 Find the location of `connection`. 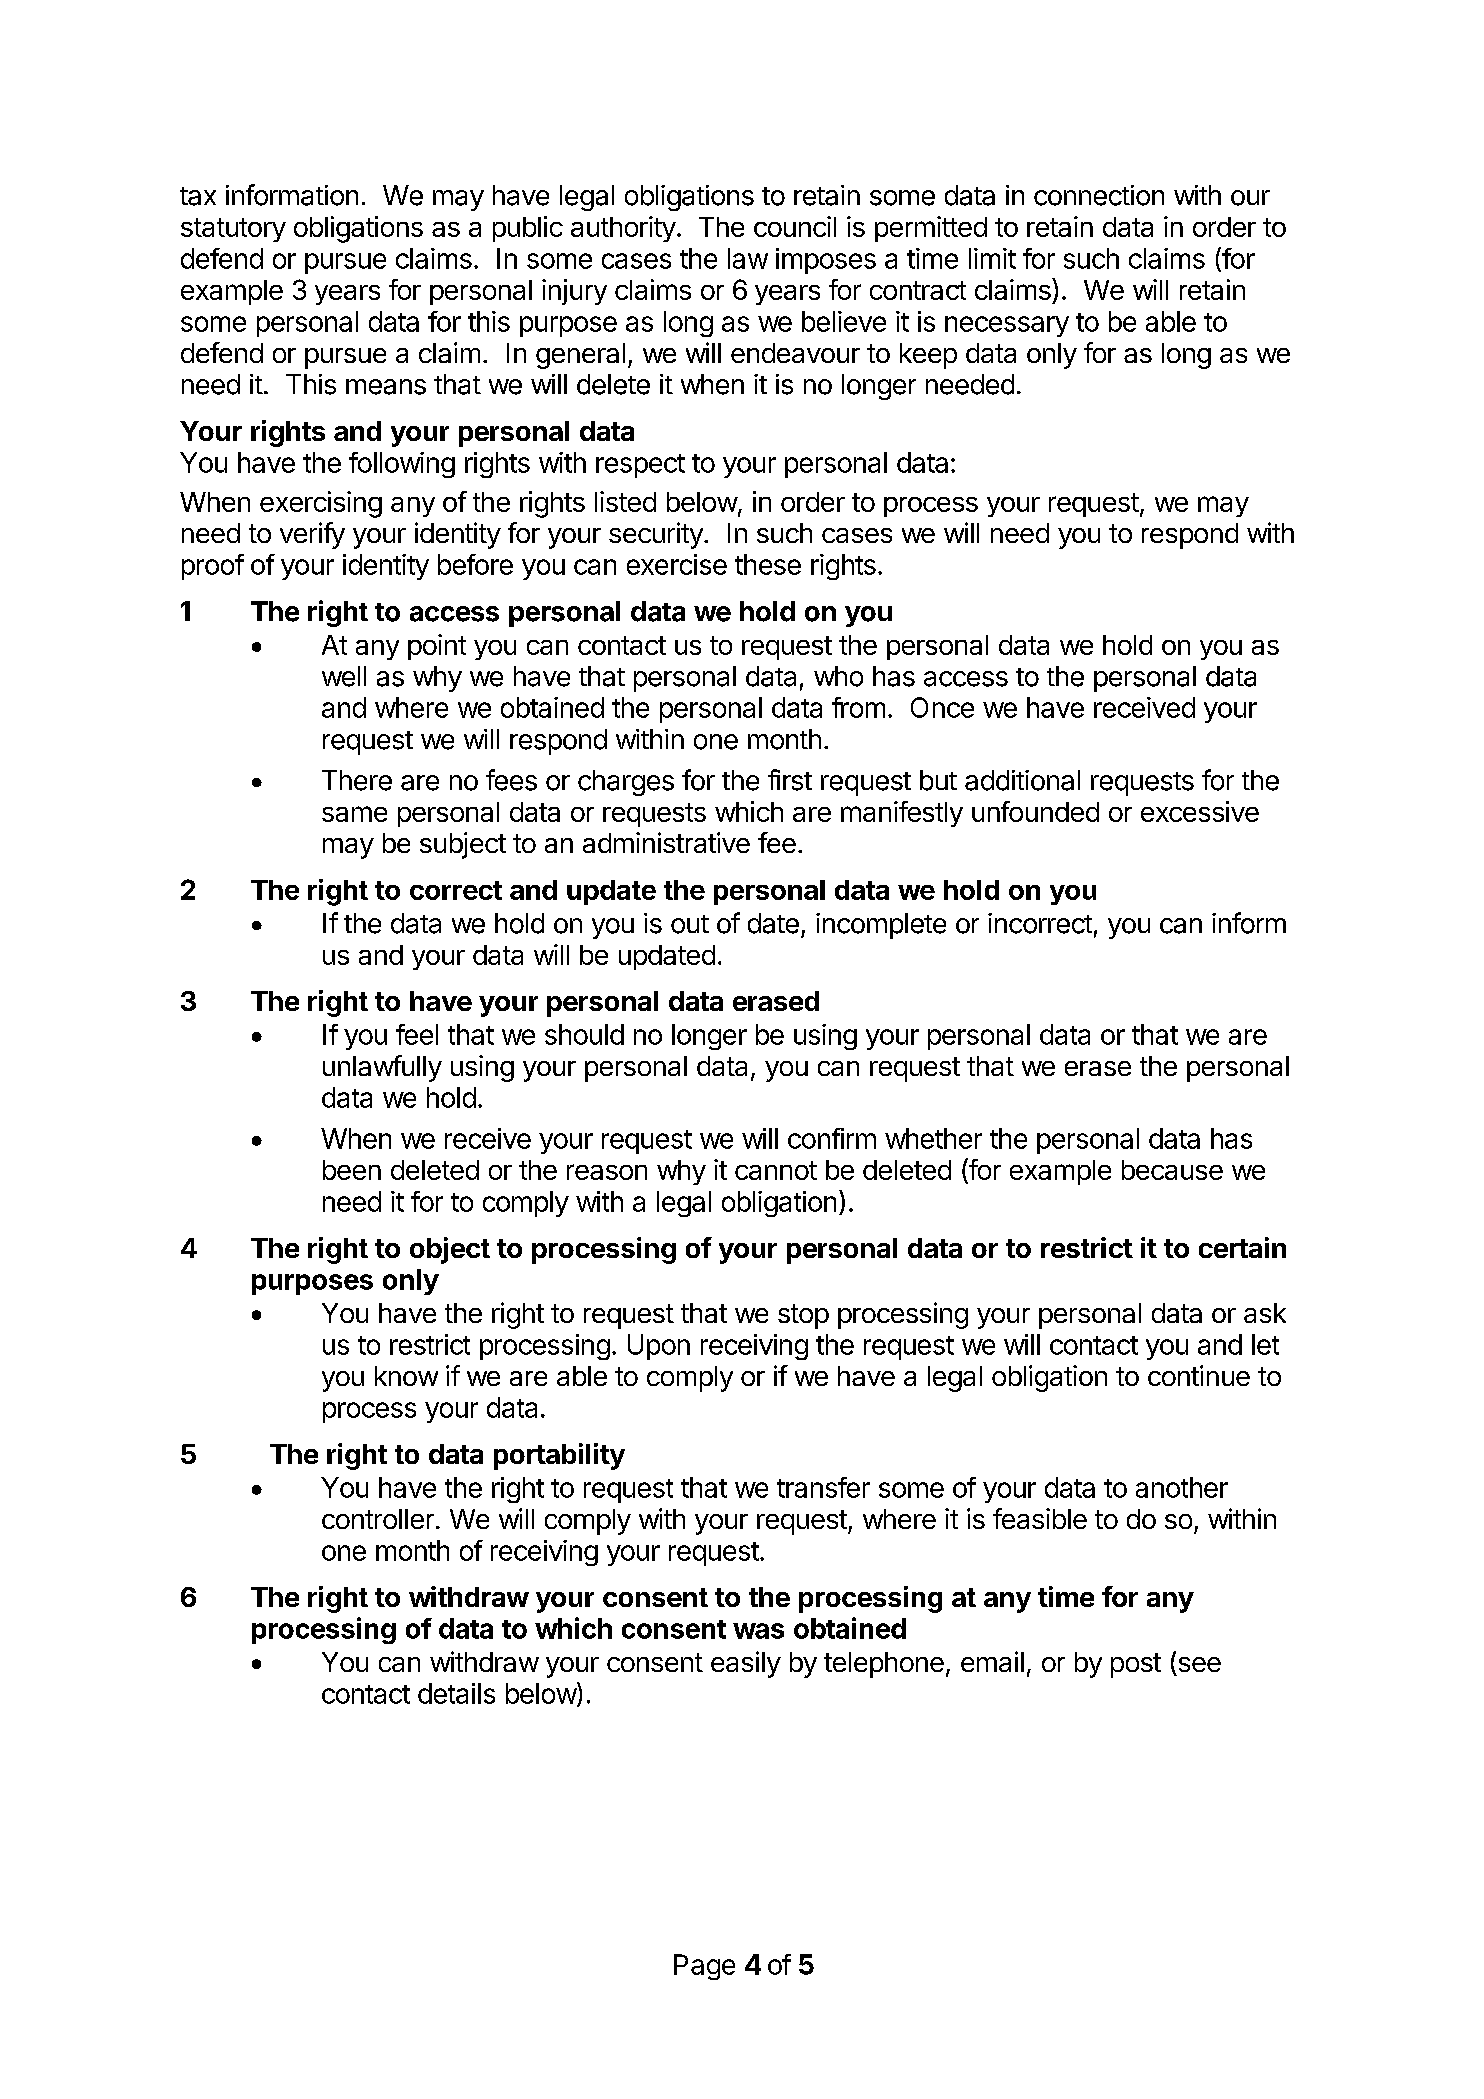

connection is located at coordinates (1099, 195).
